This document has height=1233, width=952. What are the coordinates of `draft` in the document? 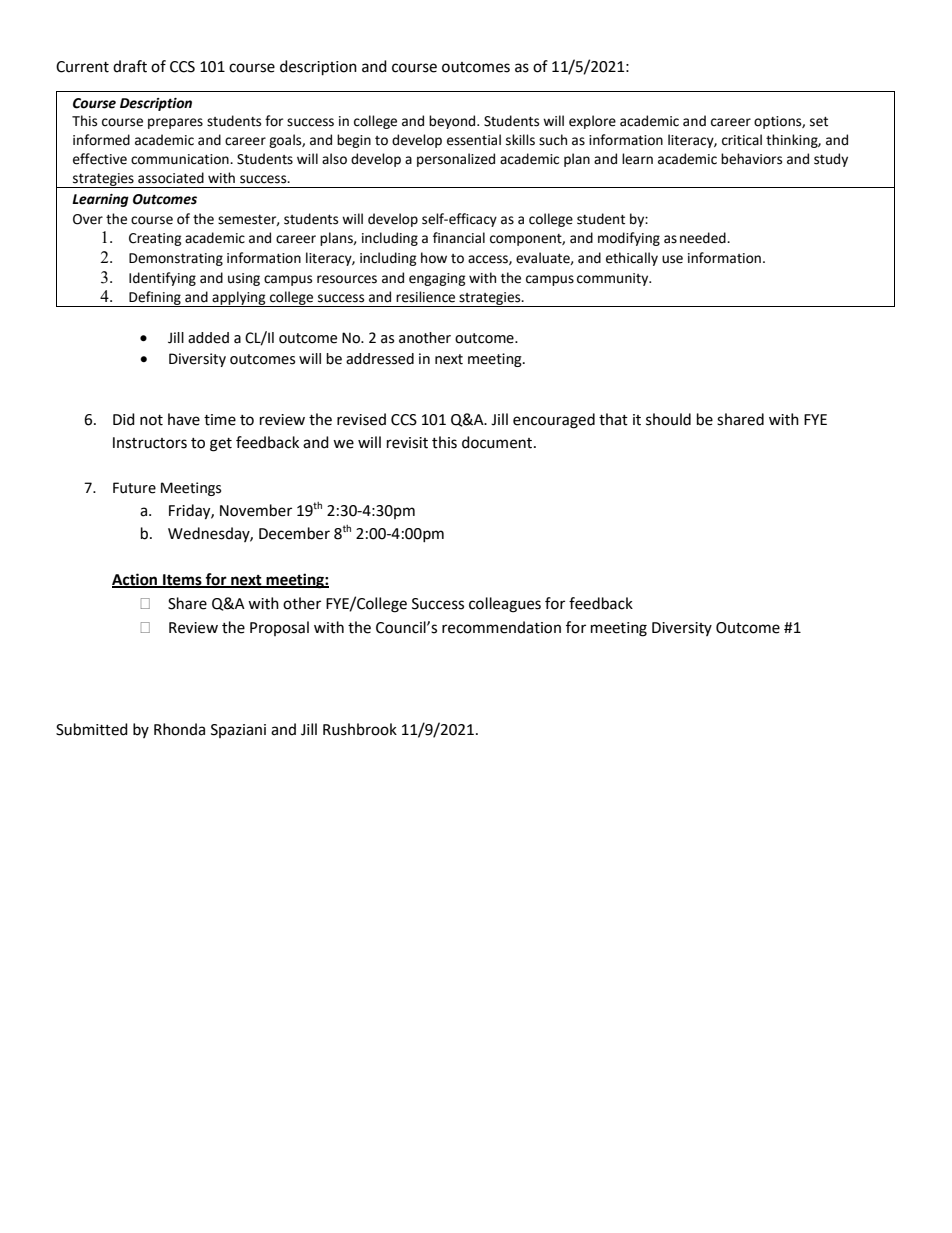 It's located at (130, 66).
